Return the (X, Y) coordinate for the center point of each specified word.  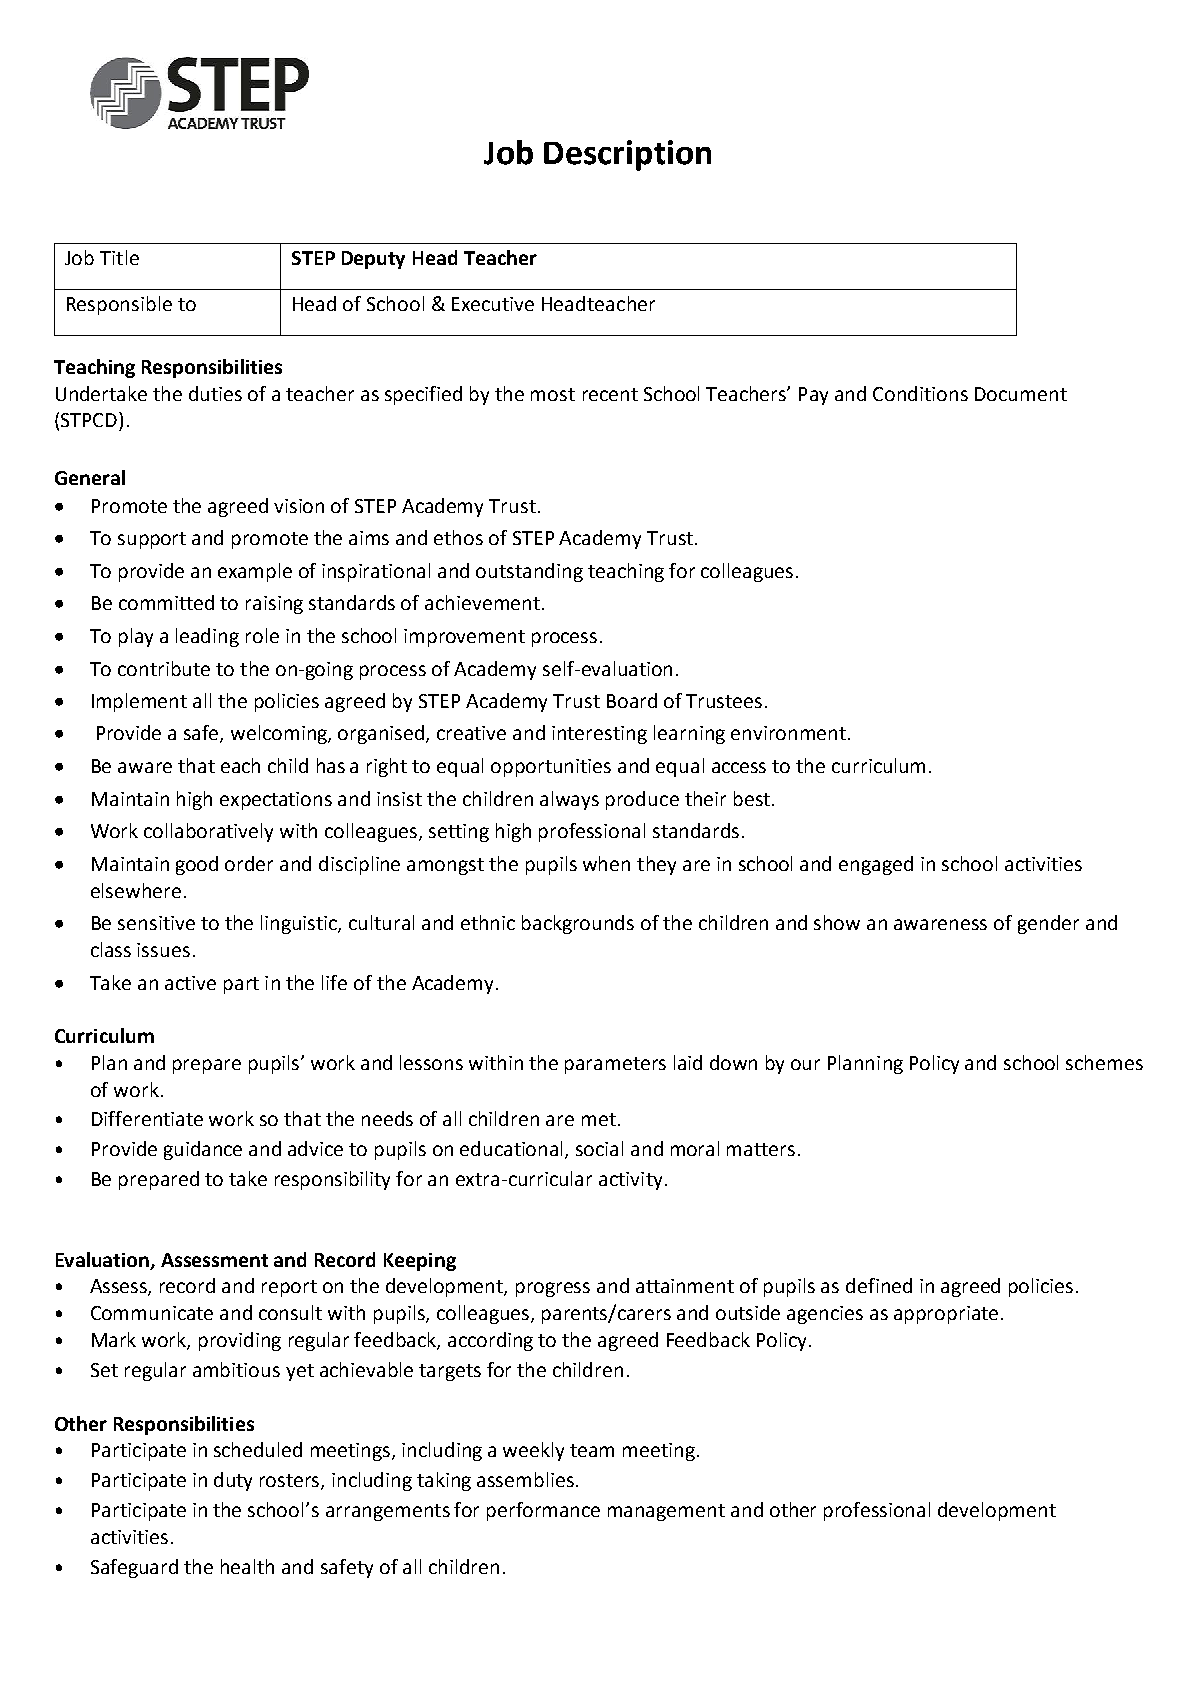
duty (233, 1481)
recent (610, 394)
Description (627, 155)
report (289, 1288)
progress (553, 1289)
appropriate (946, 1315)
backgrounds (578, 924)
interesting (599, 735)
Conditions (920, 393)
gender (1048, 924)
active (190, 983)
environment (788, 733)
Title (119, 257)
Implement (139, 702)
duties (215, 393)
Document (1021, 394)
